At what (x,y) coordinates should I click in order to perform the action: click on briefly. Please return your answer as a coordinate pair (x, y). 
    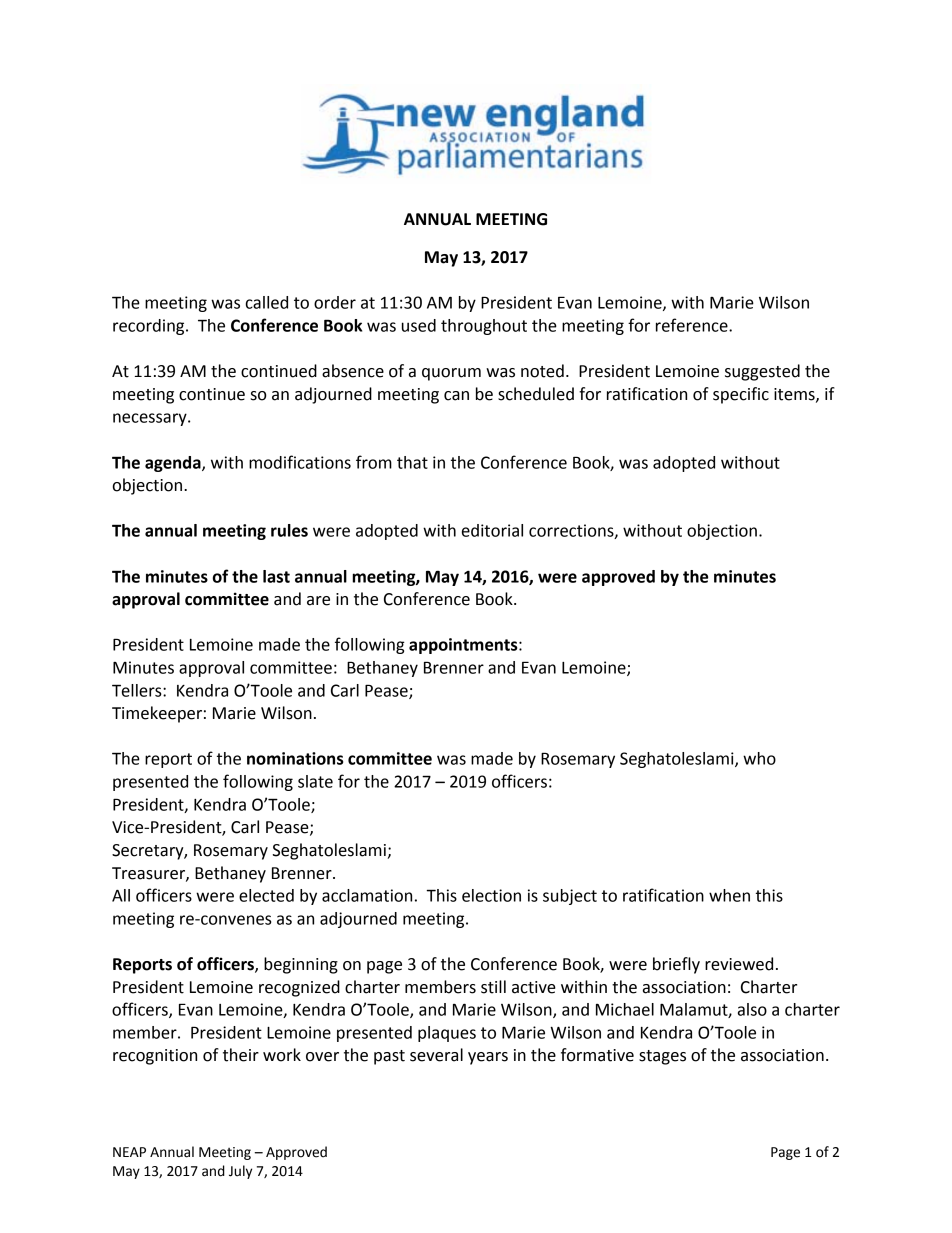
    Looking at the image, I should click on (676, 965).
